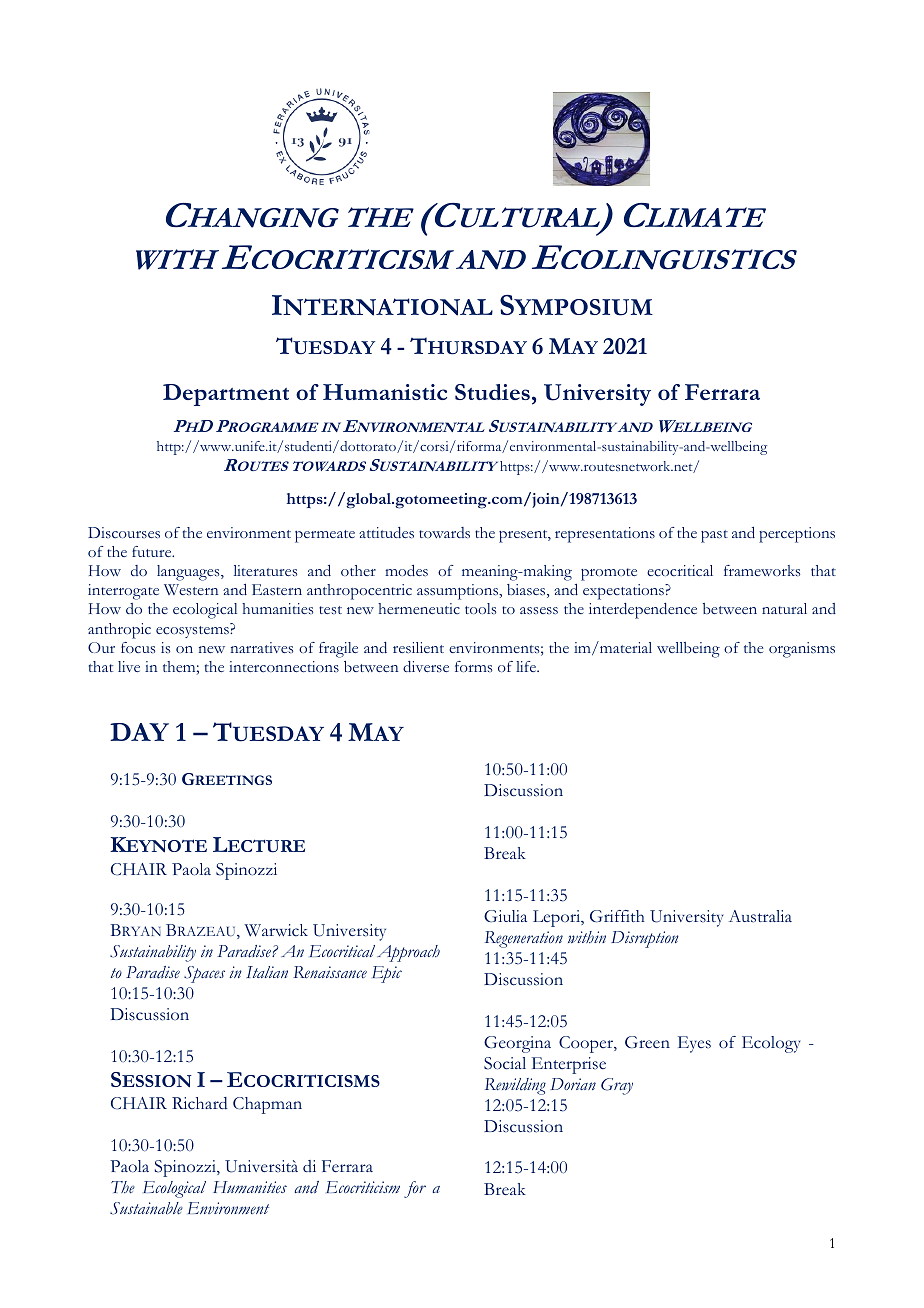  I want to click on Epic, so click(387, 974).
